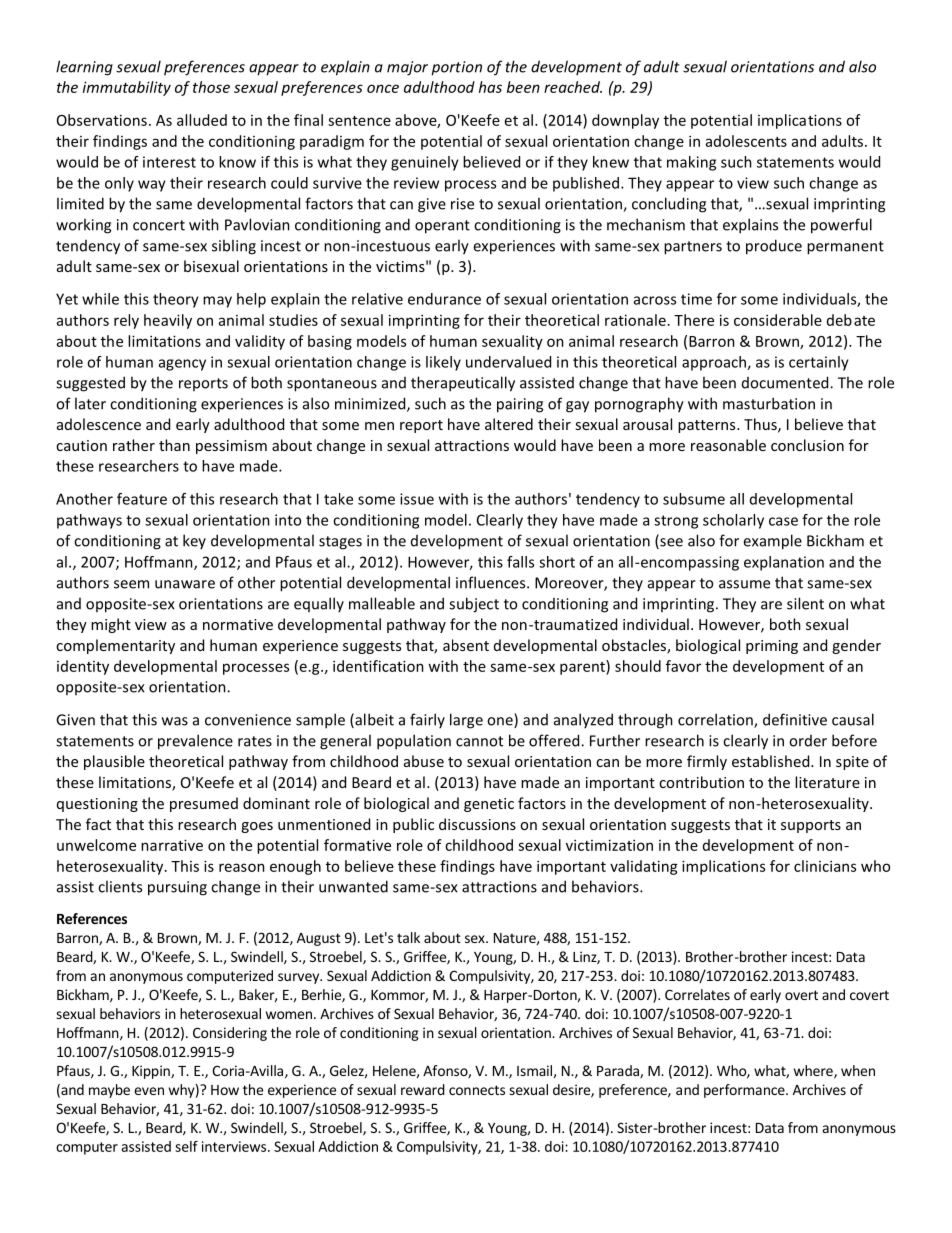  I want to click on has, so click(490, 87).
